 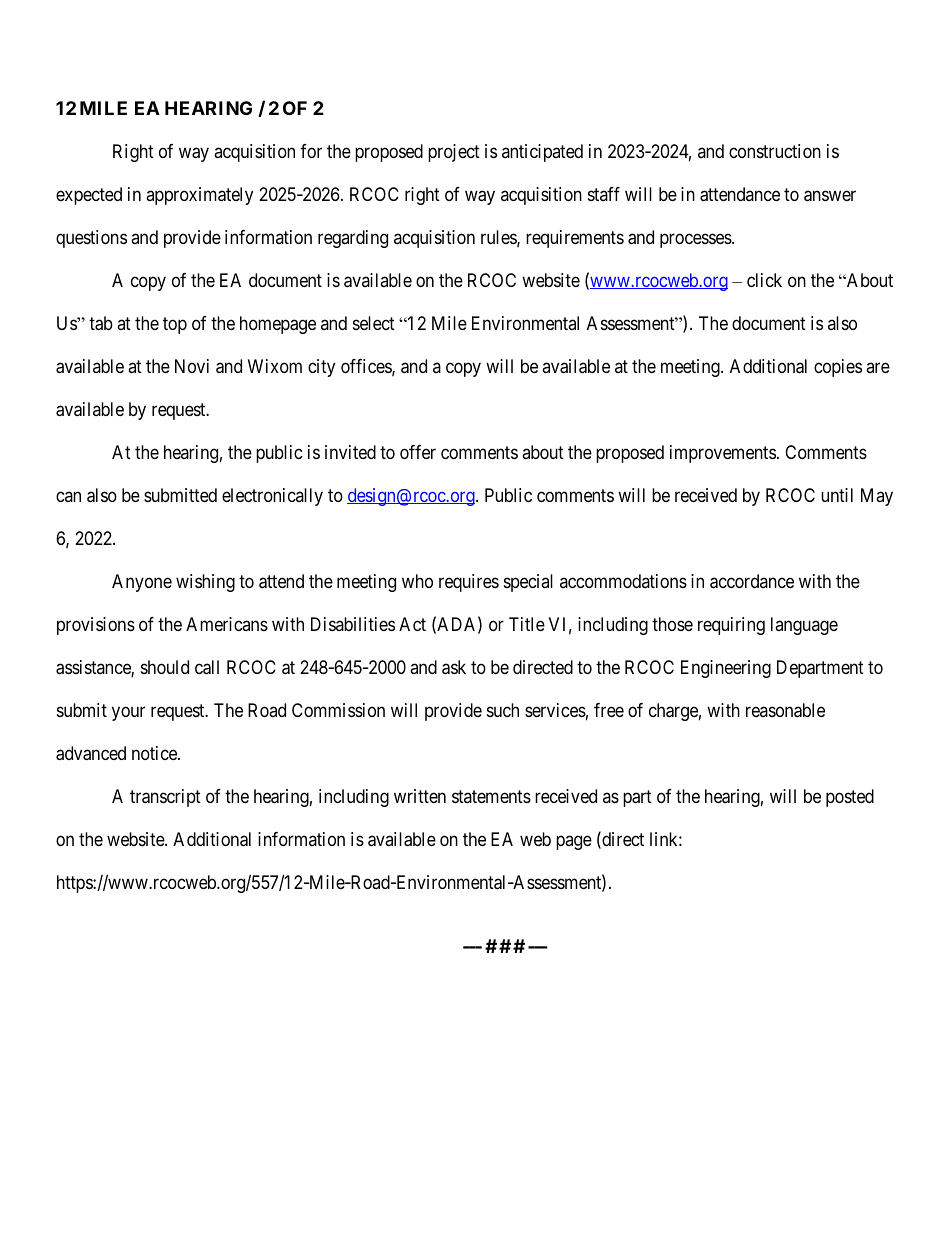 What do you see at coordinates (227, 624) in the page?
I see `Americans` at bounding box center [227, 624].
